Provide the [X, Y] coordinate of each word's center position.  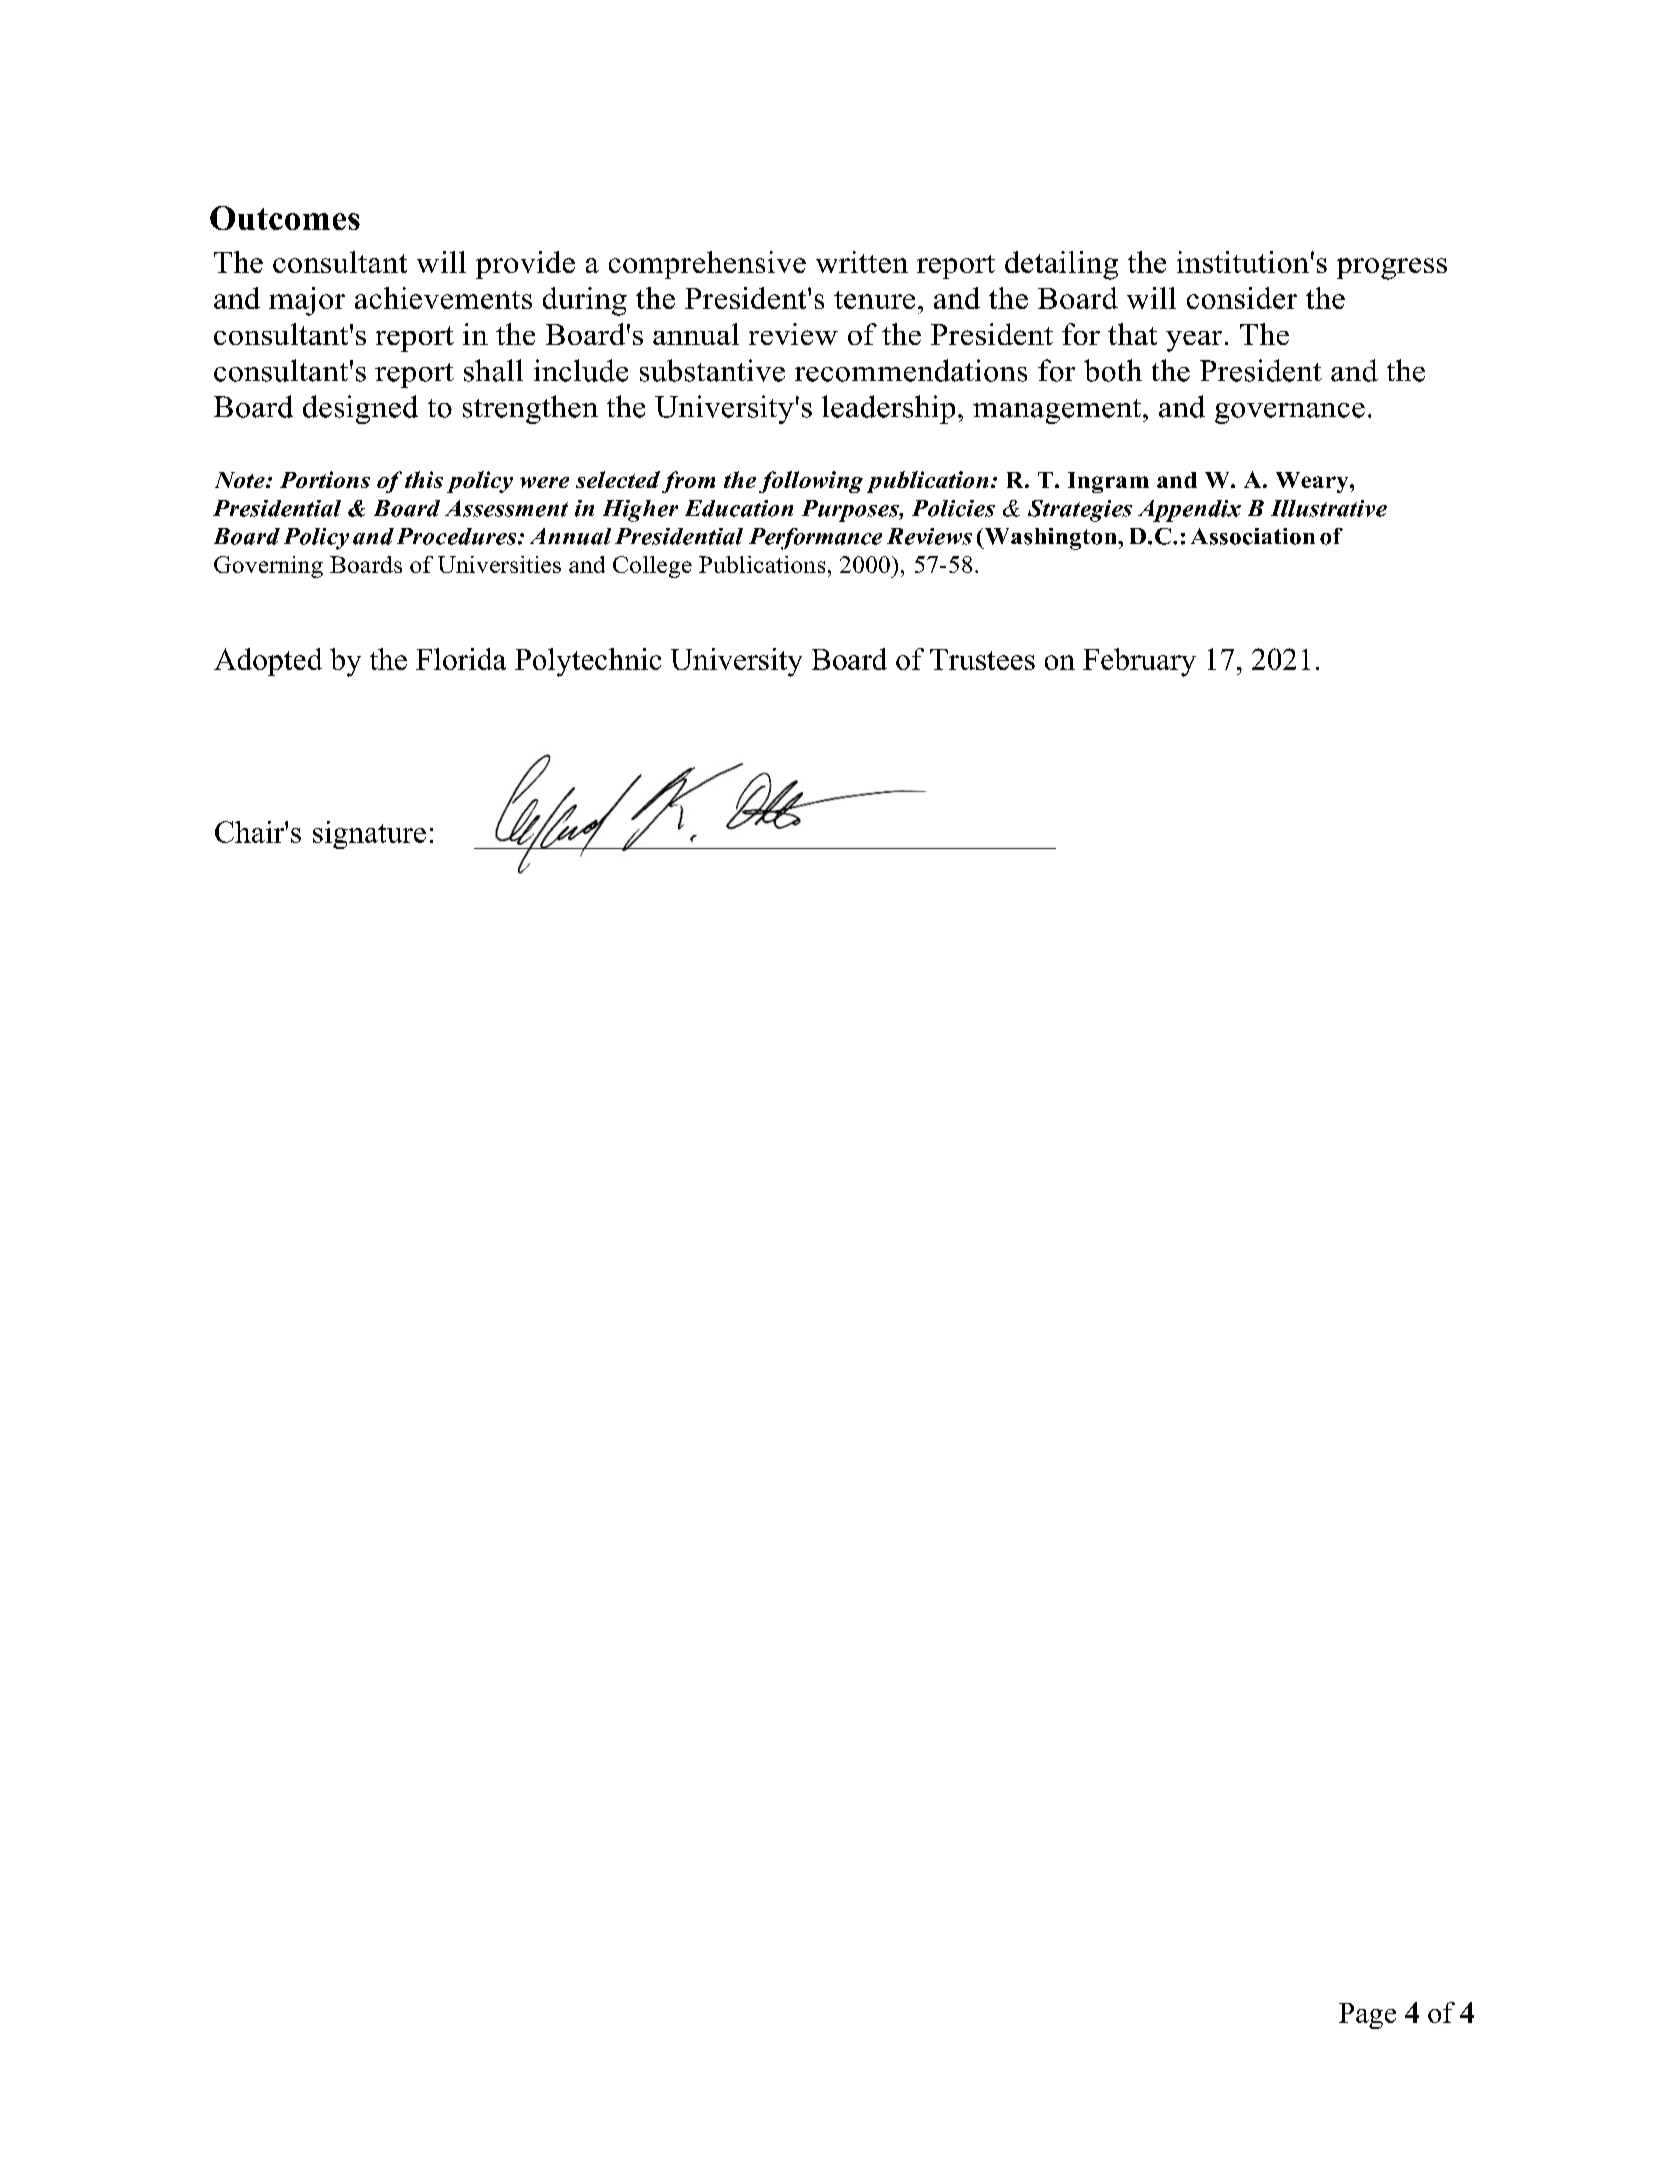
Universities [499, 564]
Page [1367, 2016]
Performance [815, 539]
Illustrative [1329, 508]
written [862, 262]
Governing [268, 567]
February [1139, 662]
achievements [443, 298]
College [652, 567]
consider [1242, 298]
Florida [461, 659]
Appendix [1189, 511]
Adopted [268, 662]
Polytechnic [588, 662]
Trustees [982, 659]
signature [369, 835]
